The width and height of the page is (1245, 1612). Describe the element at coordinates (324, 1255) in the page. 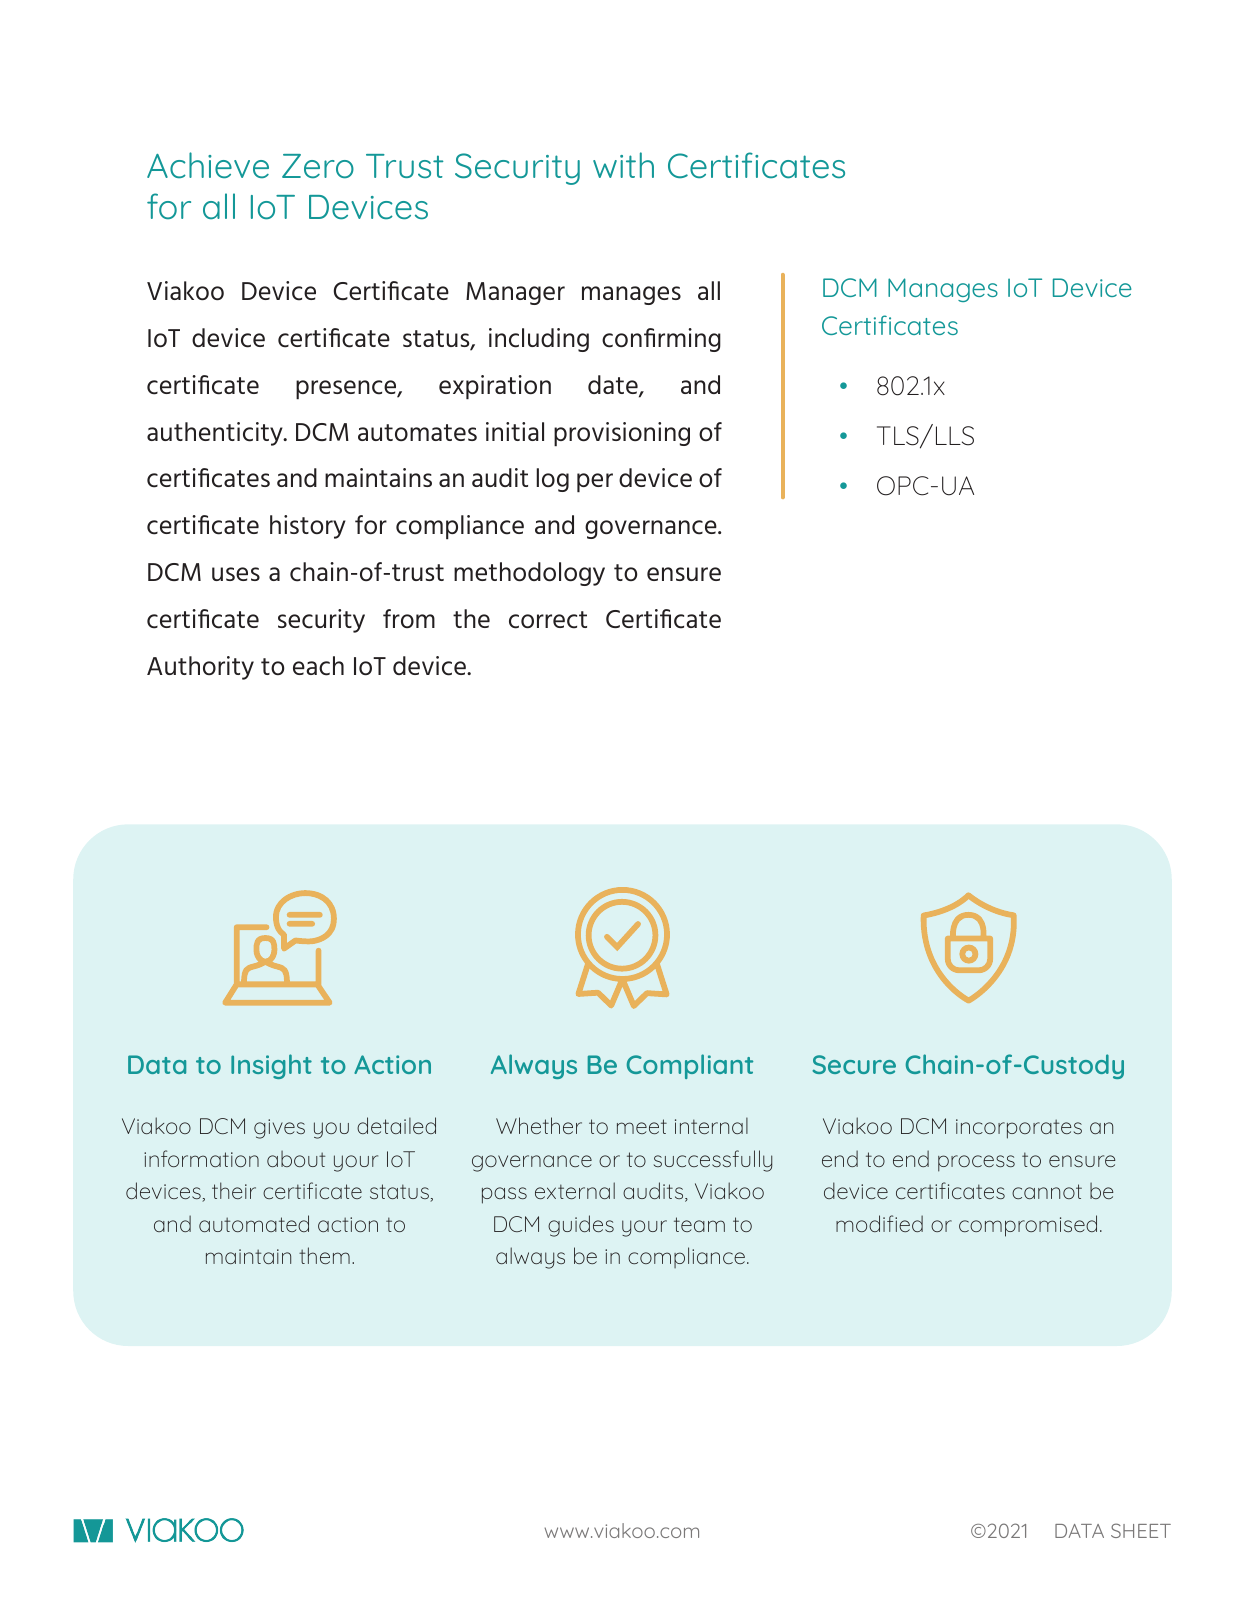

I see `them` at that location.
